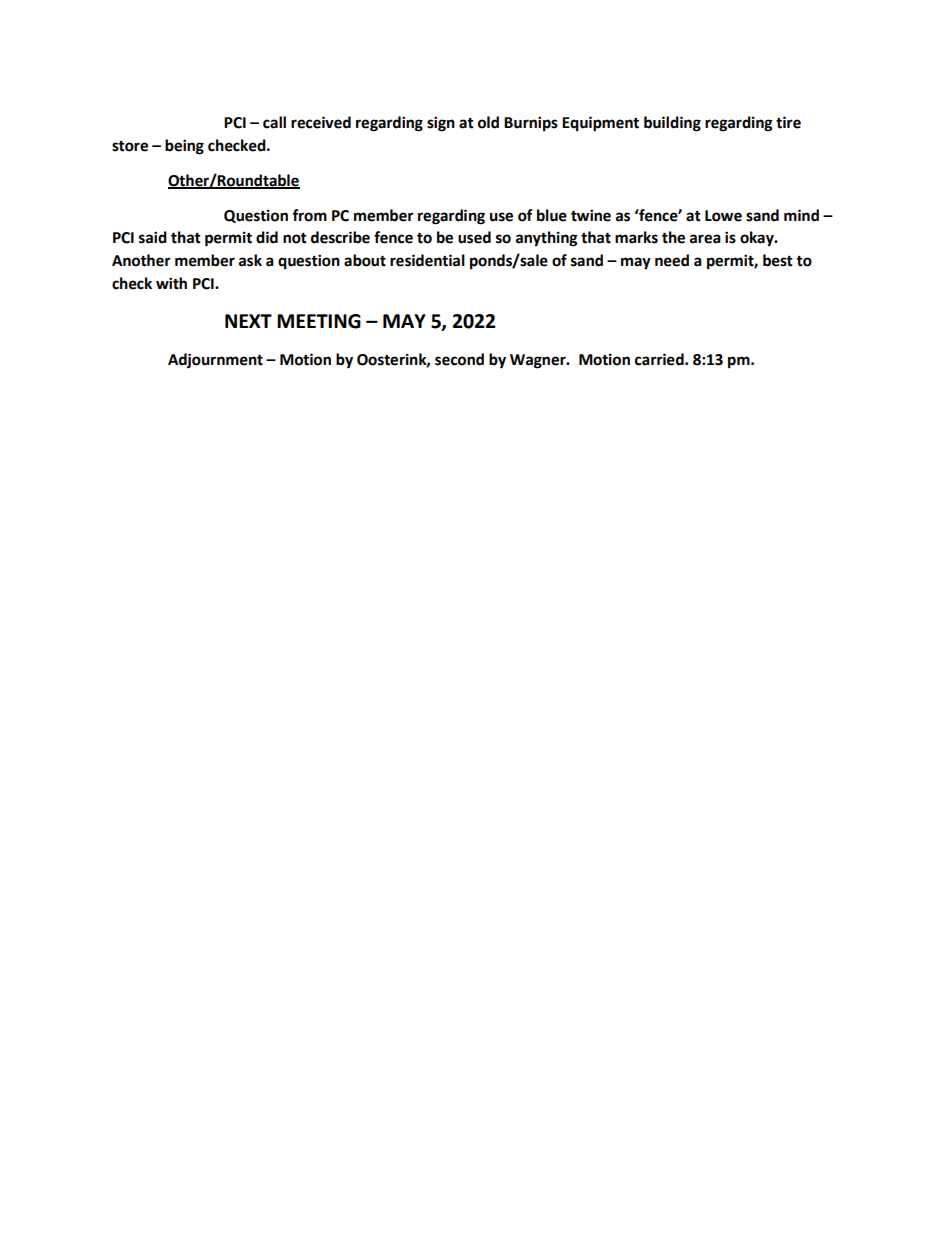  Describe the element at coordinates (441, 124) in the page. I see `sign` at that location.
